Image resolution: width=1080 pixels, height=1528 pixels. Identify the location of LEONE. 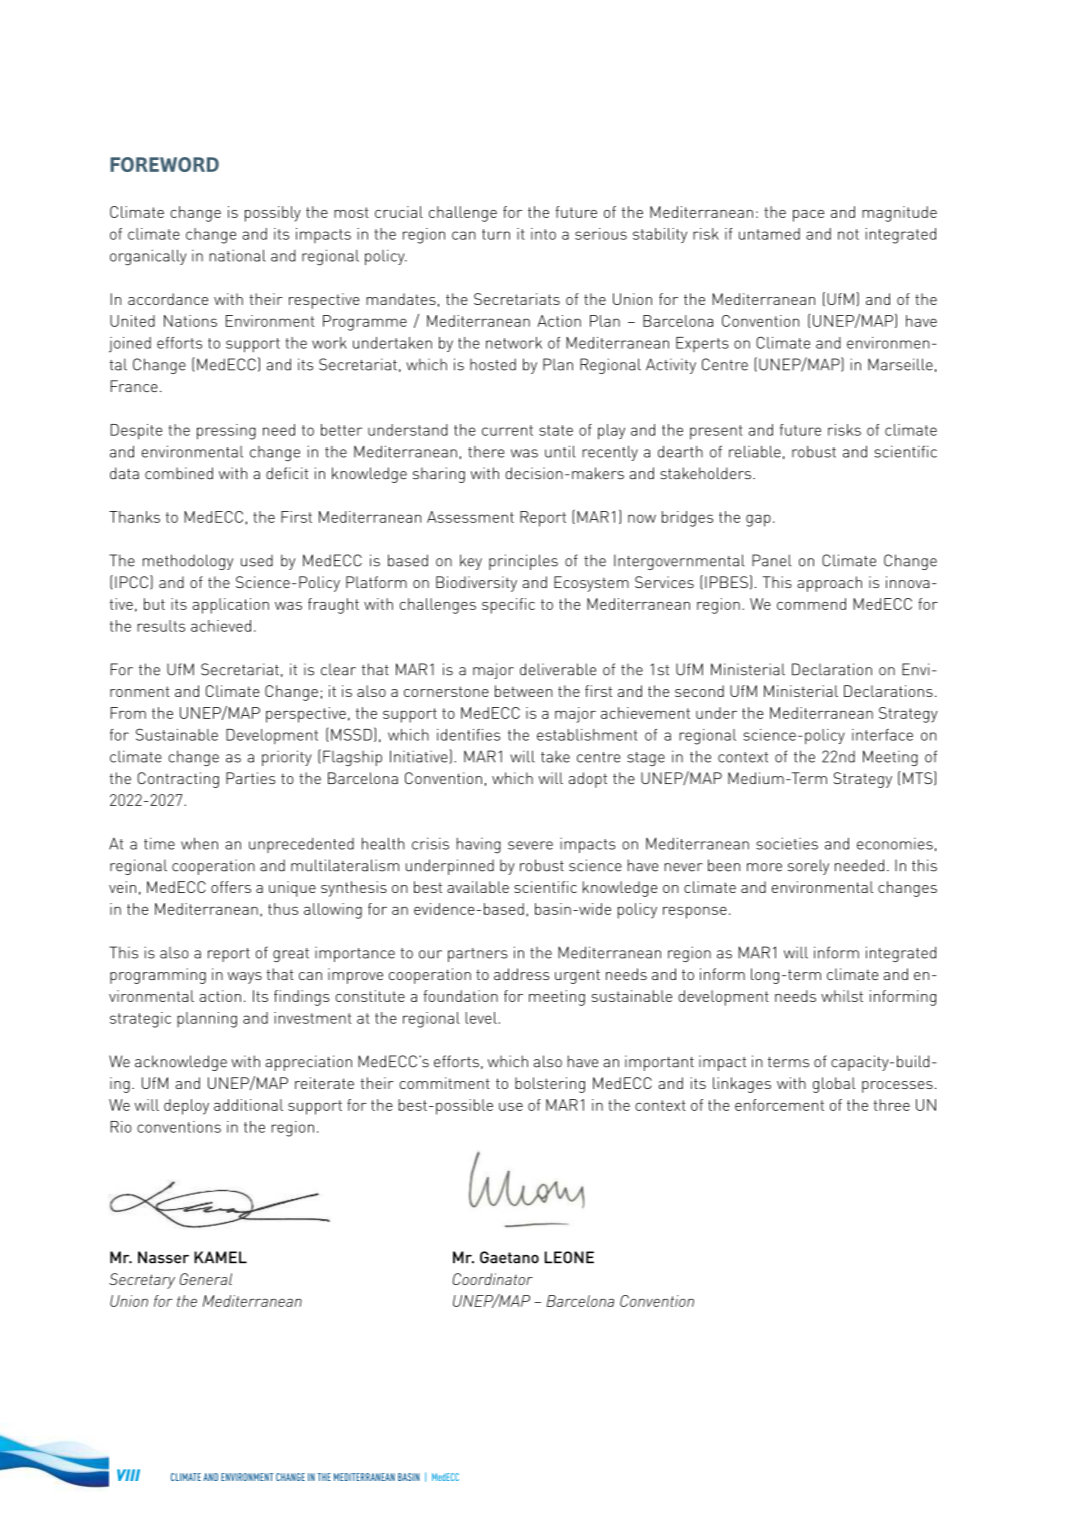
(569, 1257).
